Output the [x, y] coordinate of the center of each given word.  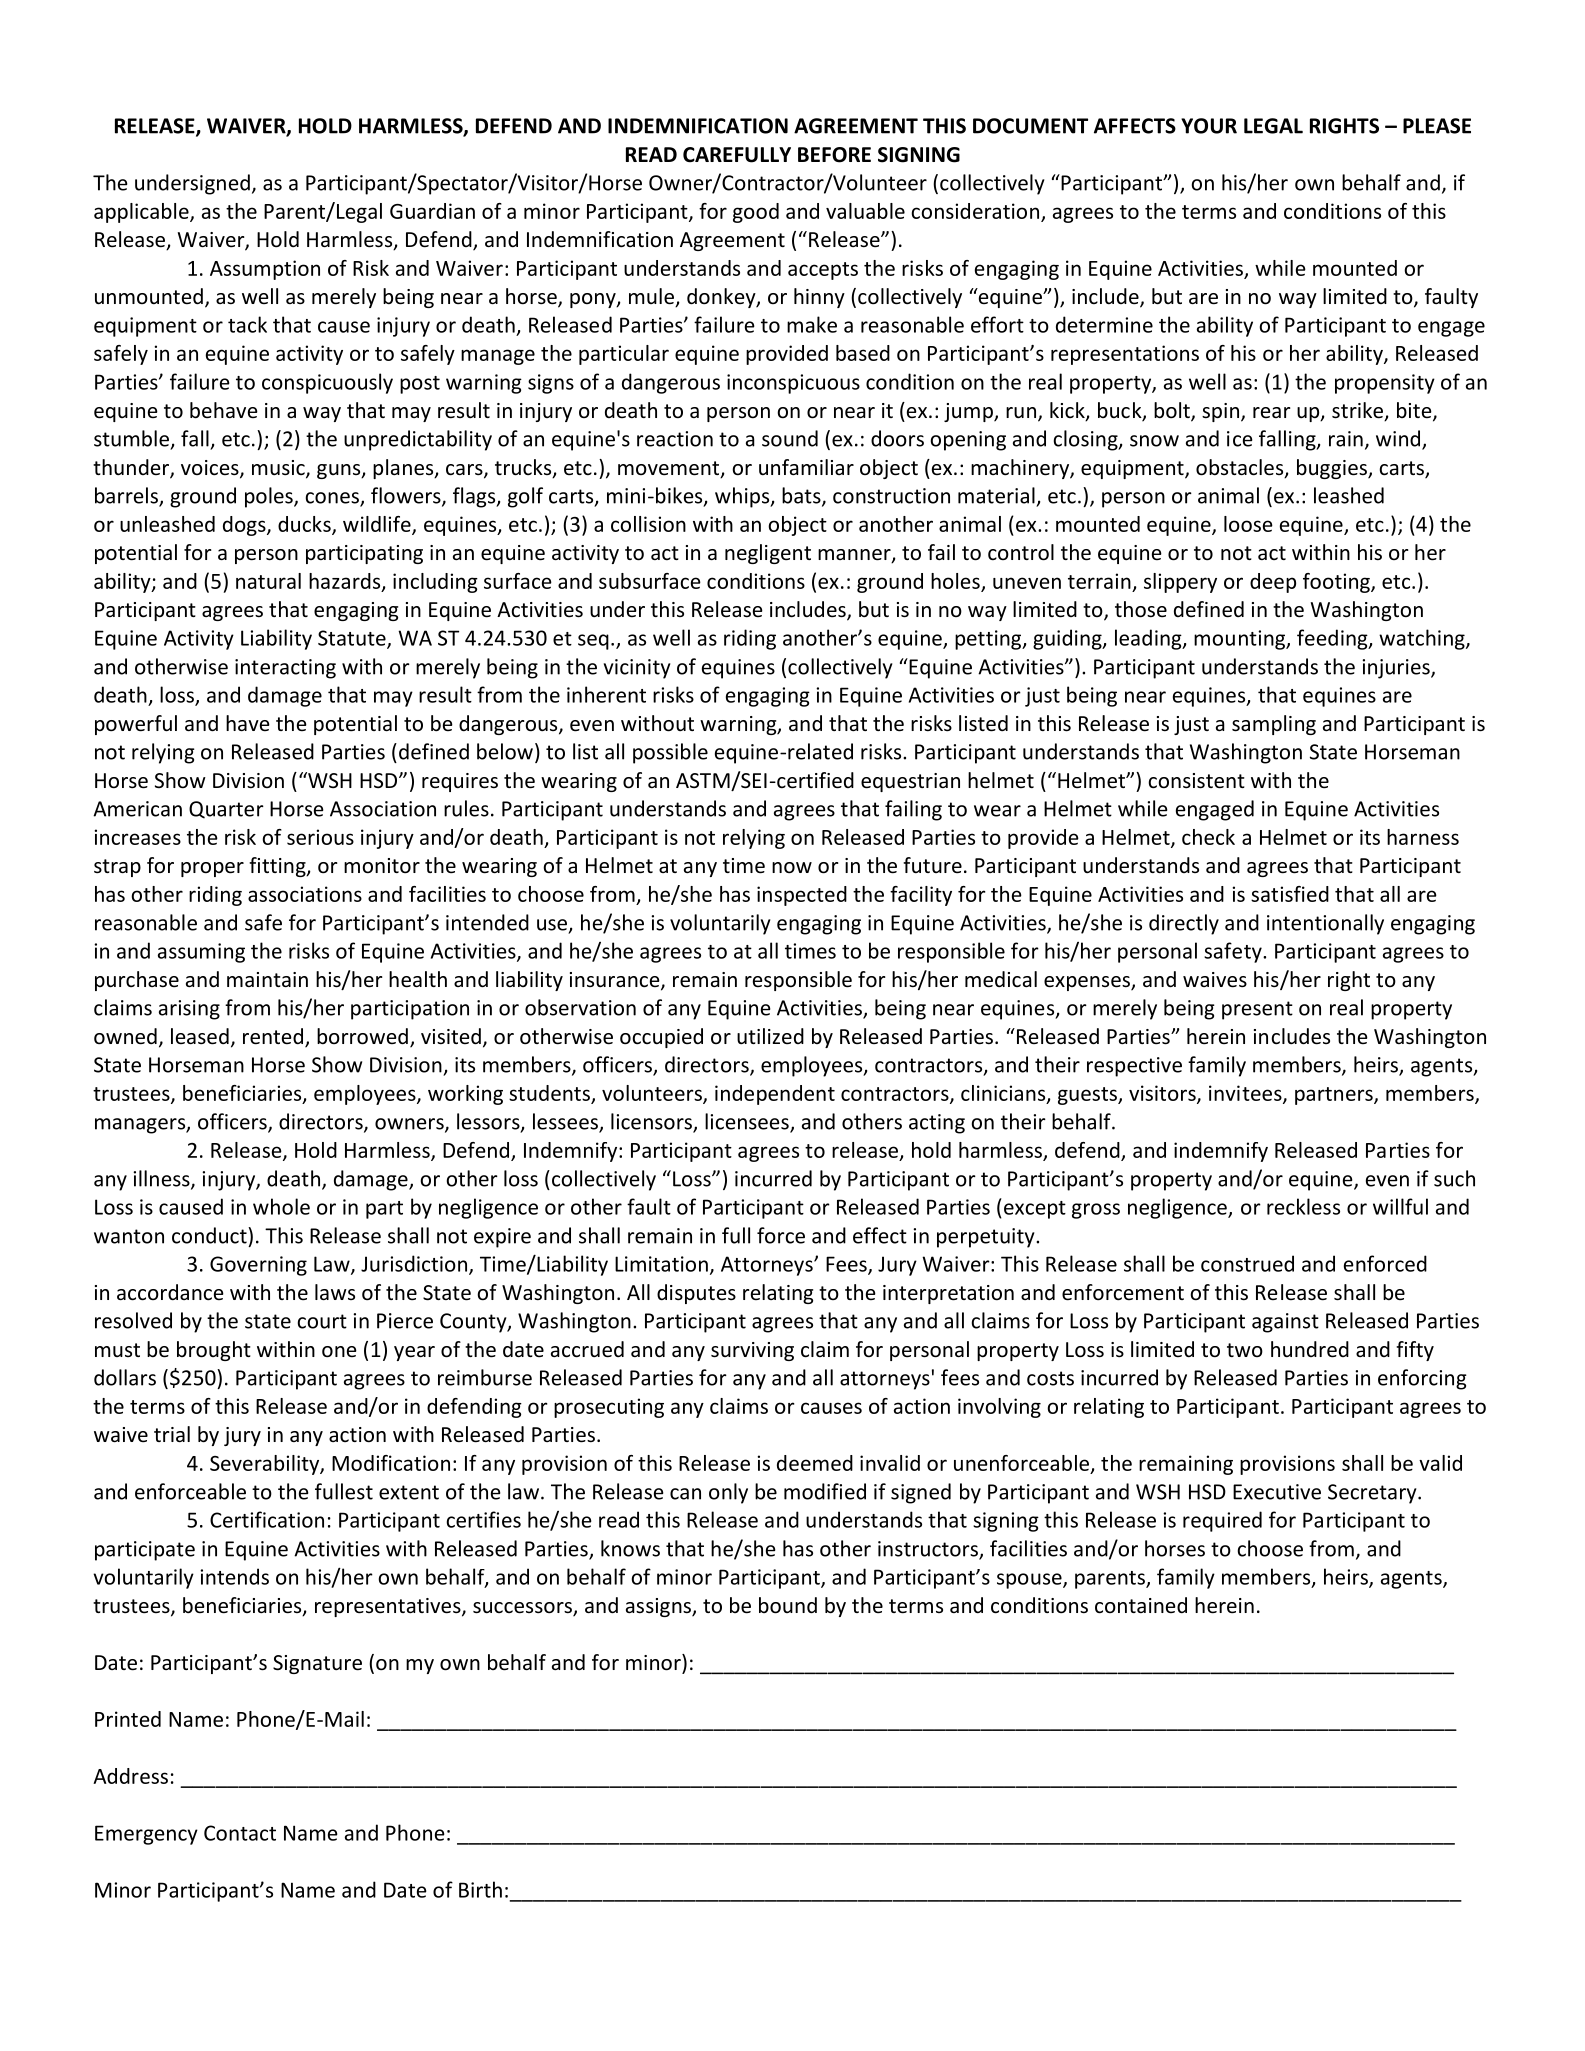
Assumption [265, 270]
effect [880, 1235]
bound [788, 1605]
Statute [353, 639]
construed [1247, 1263]
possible [670, 753]
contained [1141, 1605]
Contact [240, 1833]
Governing [258, 1266]
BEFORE [834, 155]
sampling [1274, 725]
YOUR [1209, 126]
